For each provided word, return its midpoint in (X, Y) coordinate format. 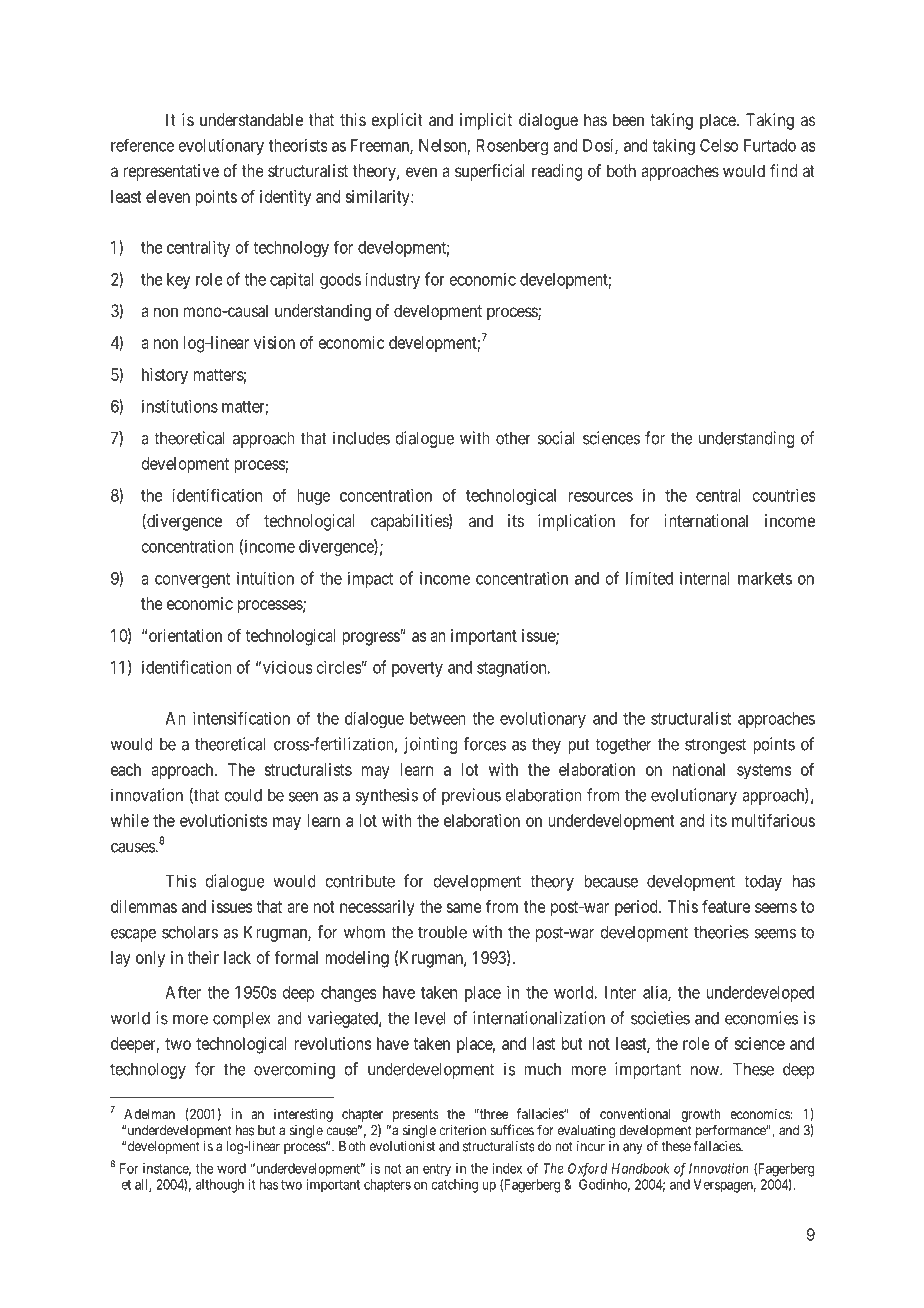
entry (437, 1170)
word (231, 1168)
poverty (417, 669)
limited (649, 578)
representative (171, 172)
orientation (185, 635)
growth (700, 1117)
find (783, 170)
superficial (490, 172)
